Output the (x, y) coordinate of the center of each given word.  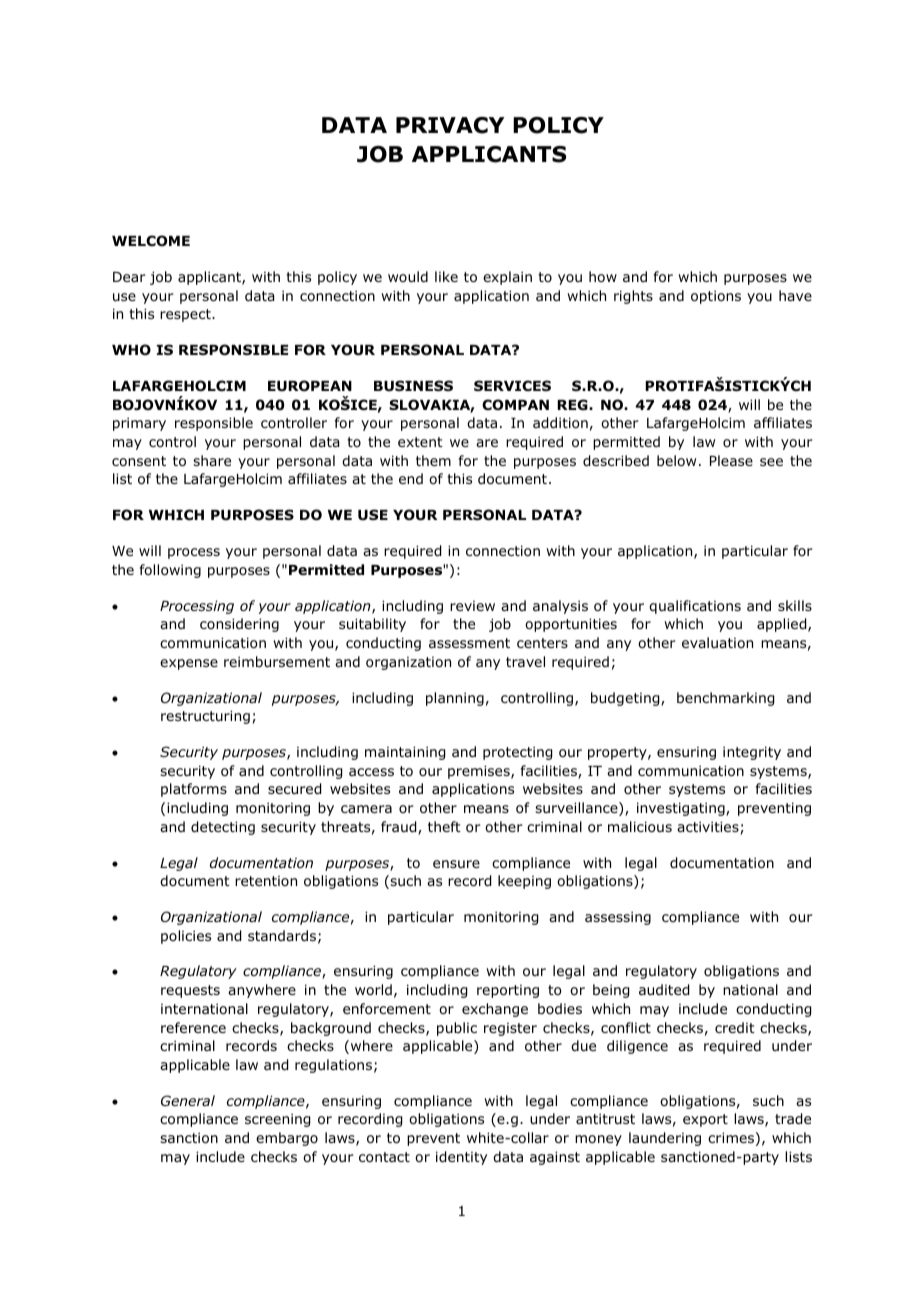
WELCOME (151, 240)
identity (461, 1158)
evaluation (717, 642)
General (188, 1100)
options (716, 297)
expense (189, 664)
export (705, 1120)
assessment (469, 643)
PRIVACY (450, 125)
